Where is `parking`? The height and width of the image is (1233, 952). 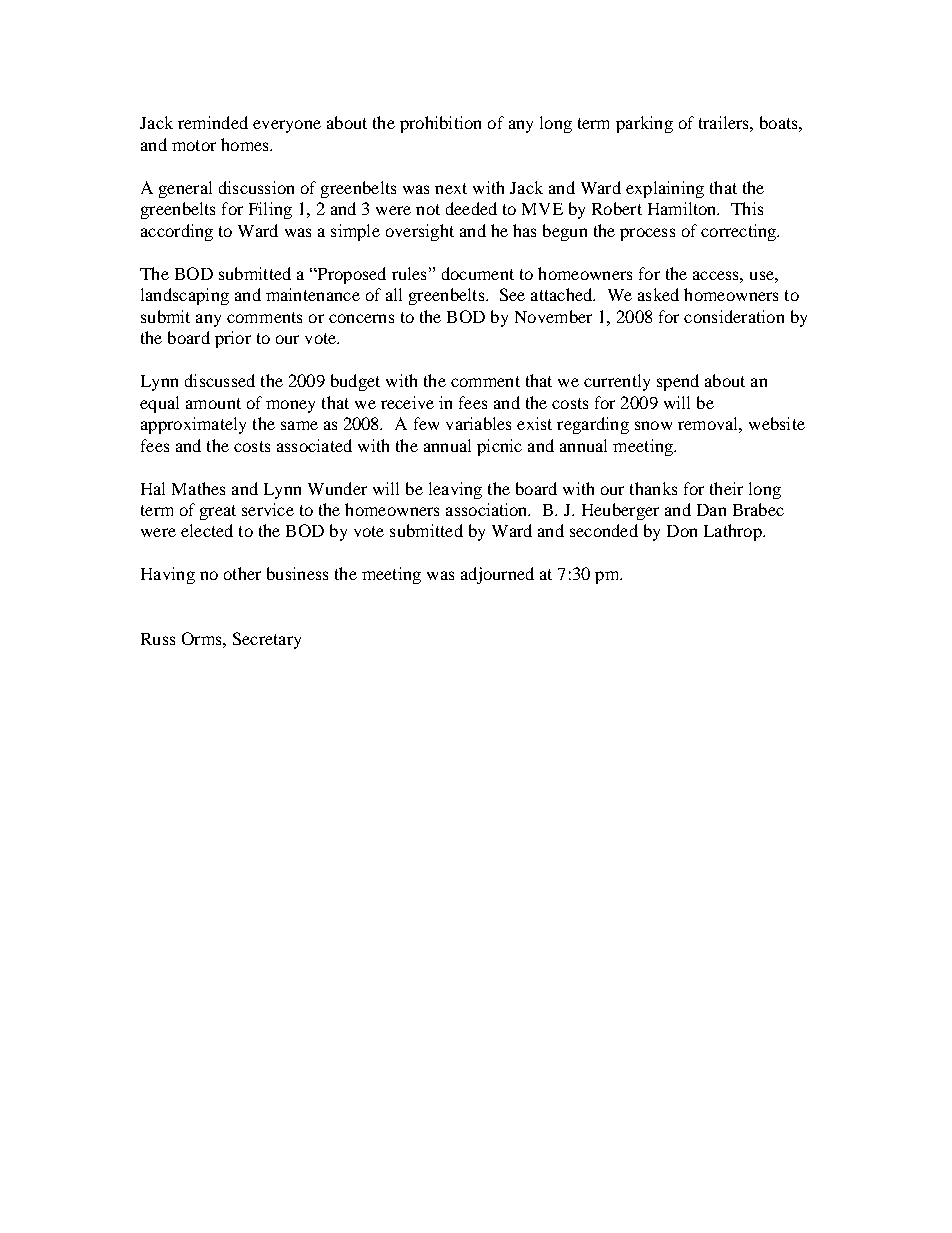
parking is located at coordinates (644, 124).
